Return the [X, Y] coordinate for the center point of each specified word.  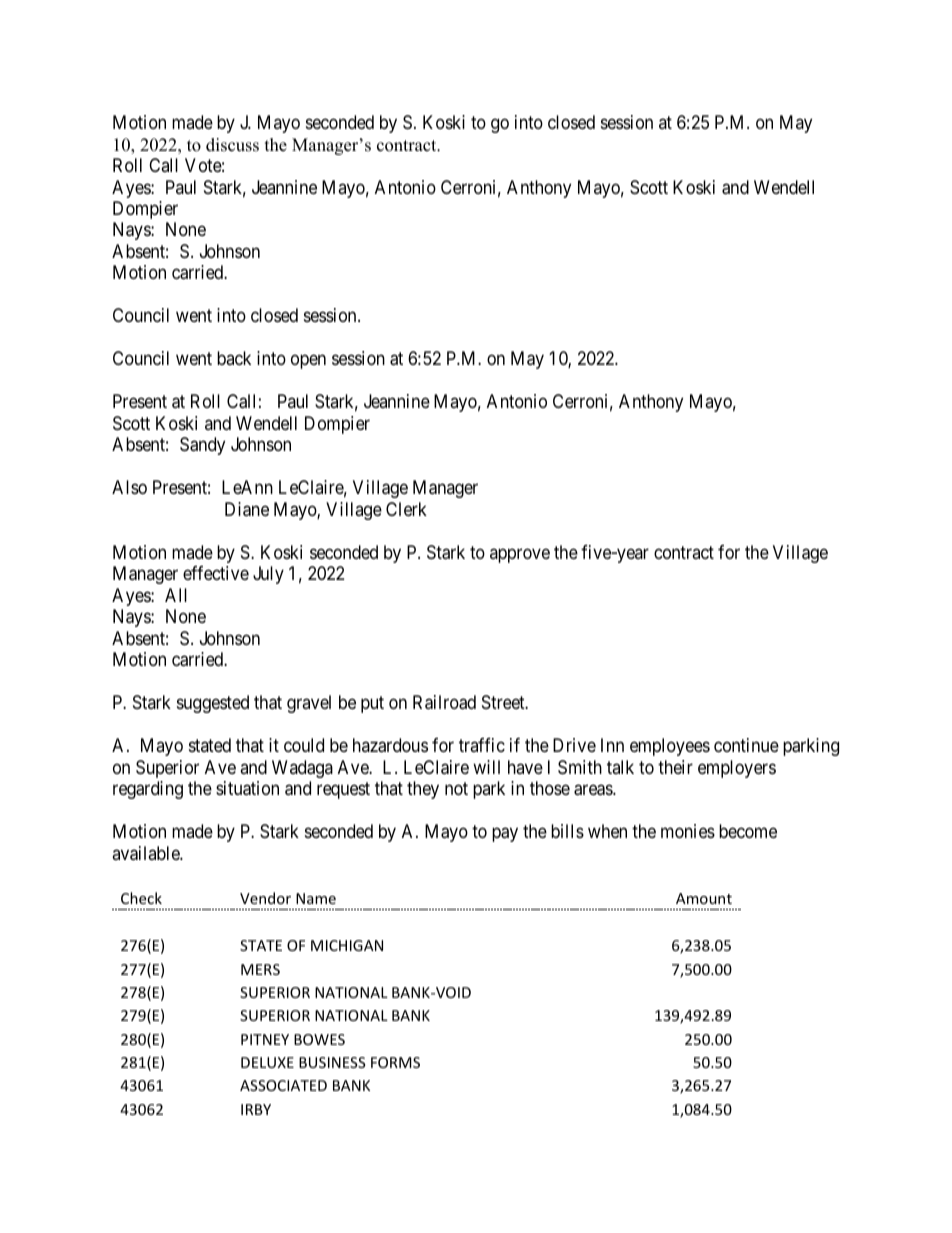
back [234, 358]
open [308, 362]
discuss [232, 145]
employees [670, 747]
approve [520, 555]
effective [216, 573]
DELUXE [267, 1062]
